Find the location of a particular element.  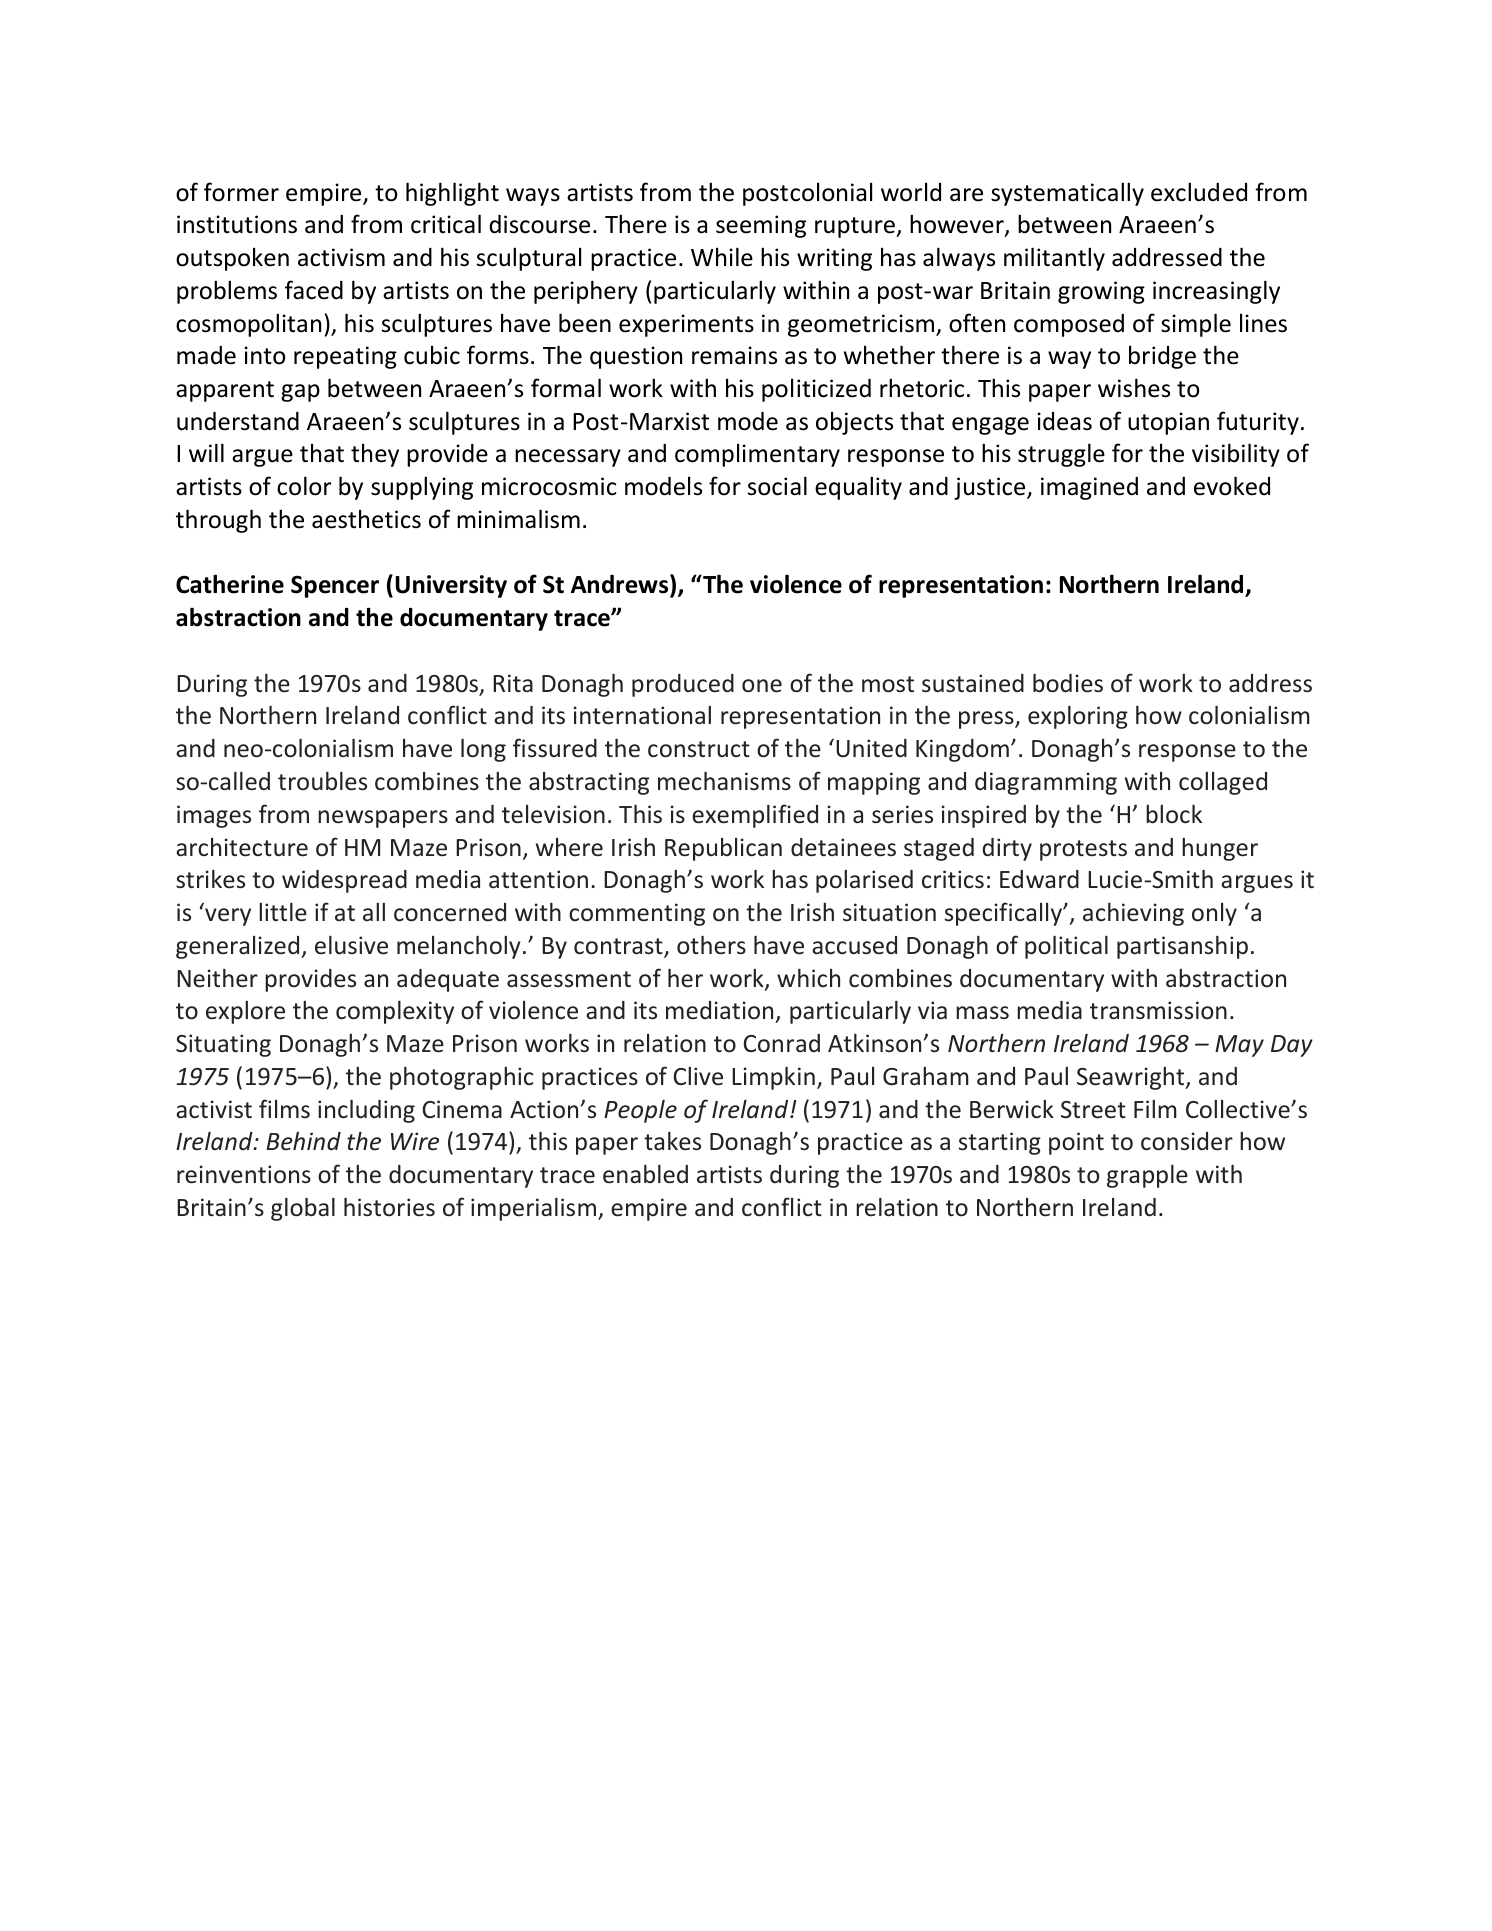

others is located at coordinates (711, 945).
